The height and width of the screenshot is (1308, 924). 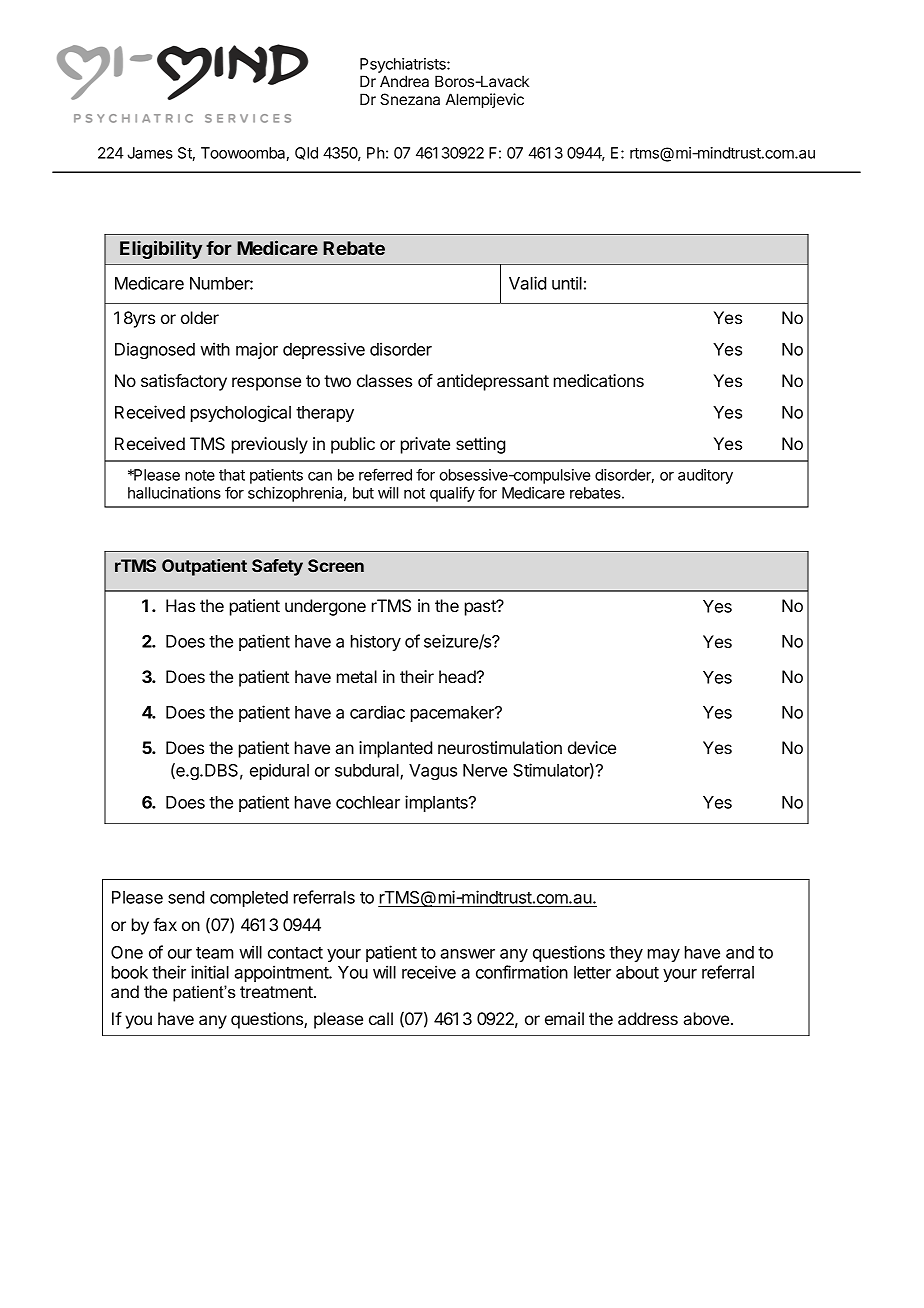 I want to click on Snezana, so click(x=410, y=99).
